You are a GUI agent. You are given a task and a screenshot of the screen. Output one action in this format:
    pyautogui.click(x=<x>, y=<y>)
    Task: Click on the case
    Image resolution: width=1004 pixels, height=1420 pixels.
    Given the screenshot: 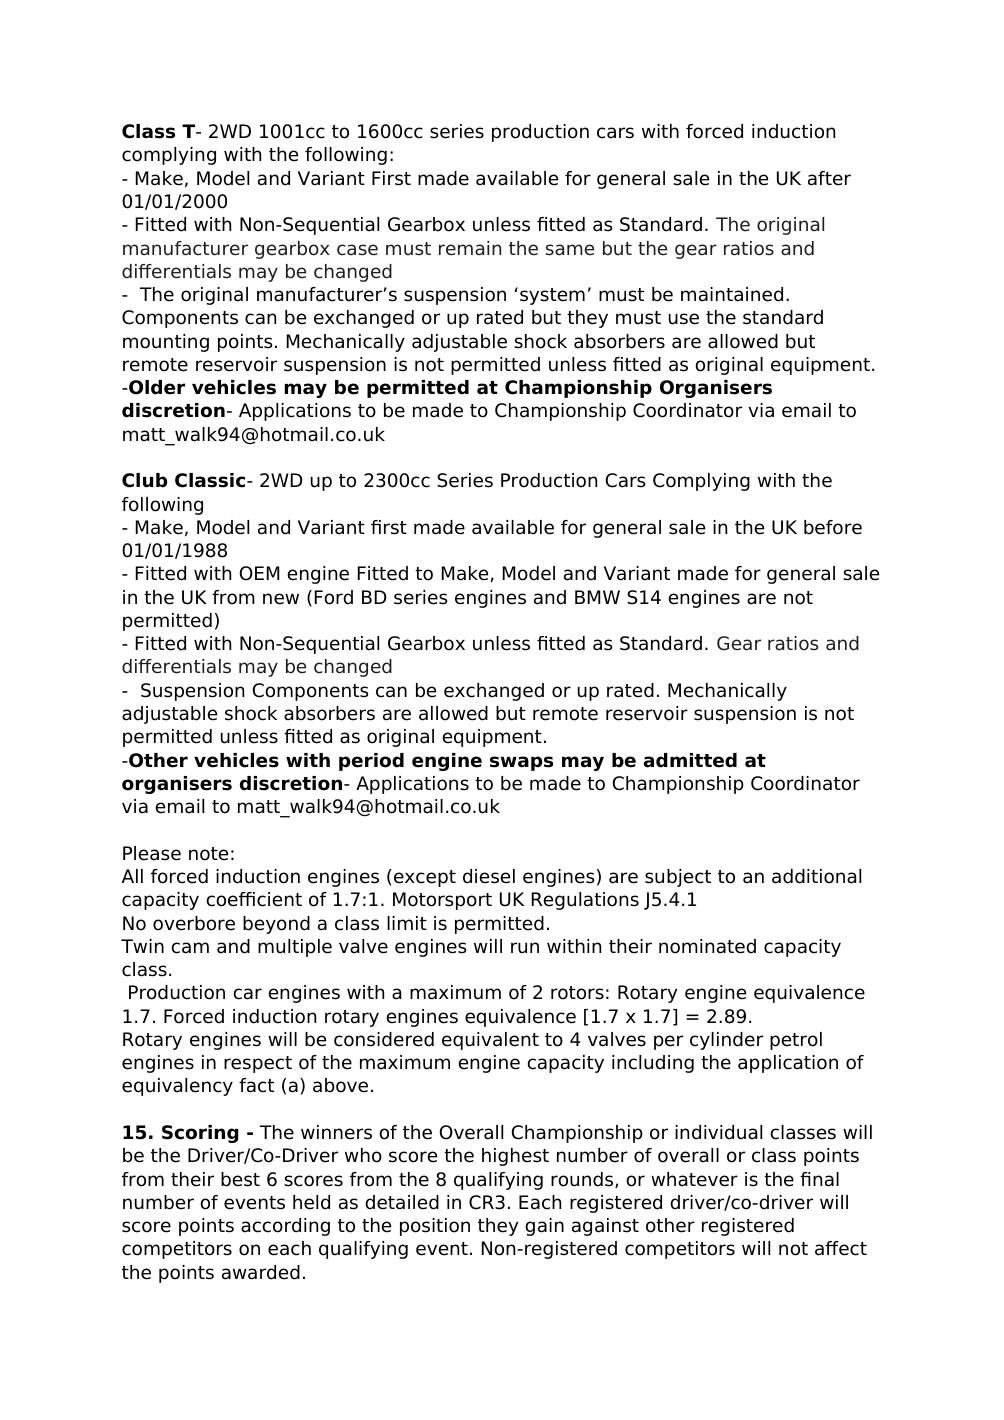 What is the action you would take?
    pyautogui.click(x=357, y=250)
